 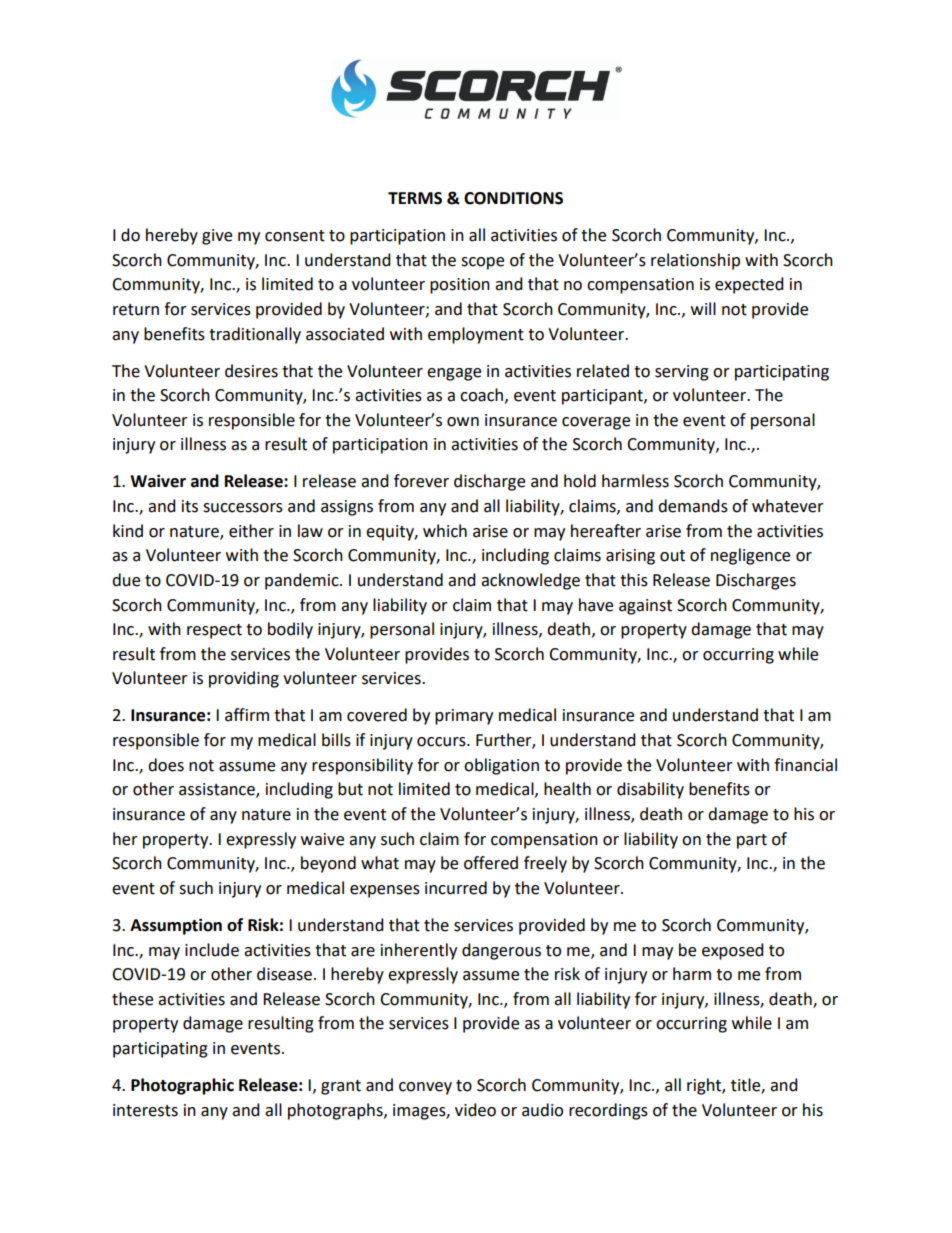 What do you see at coordinates (182, 1086) in the document?
I see `Photographic` at bounding box center [182, 1086].
